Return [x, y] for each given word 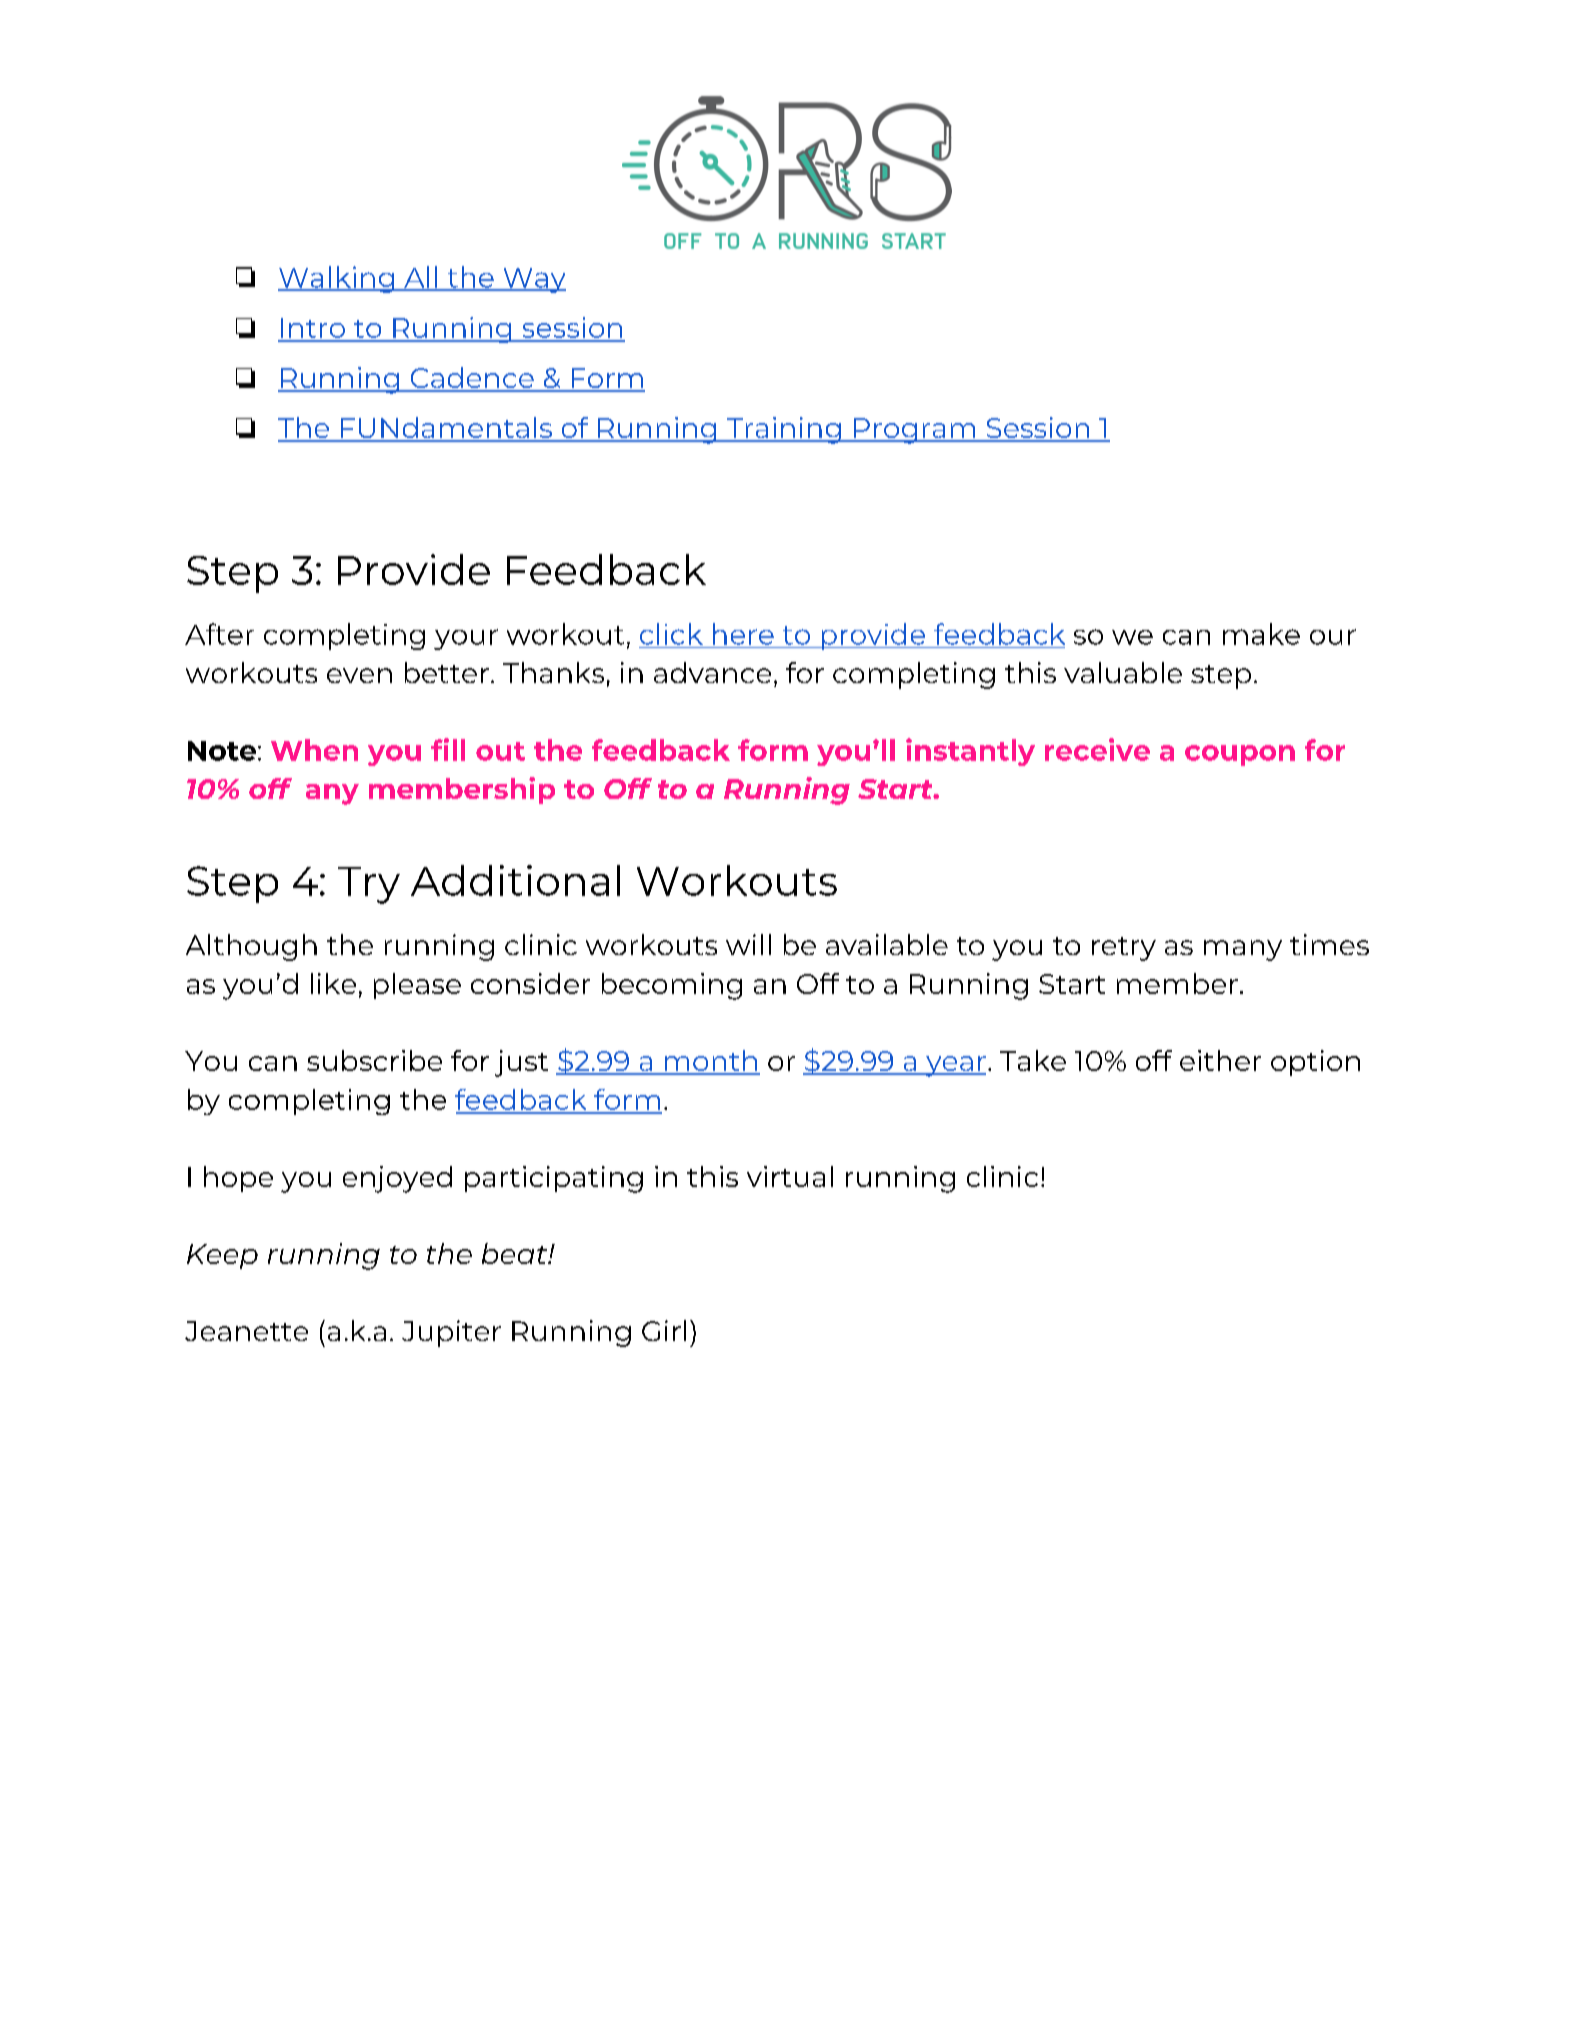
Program [915, 431]
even [359, 675]
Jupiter [451, 1333]
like [333, 983]
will [748, 944]
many [1243, 950]
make [1261, 634]
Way [533, 280]
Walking [337, 279]
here [743, 634]
